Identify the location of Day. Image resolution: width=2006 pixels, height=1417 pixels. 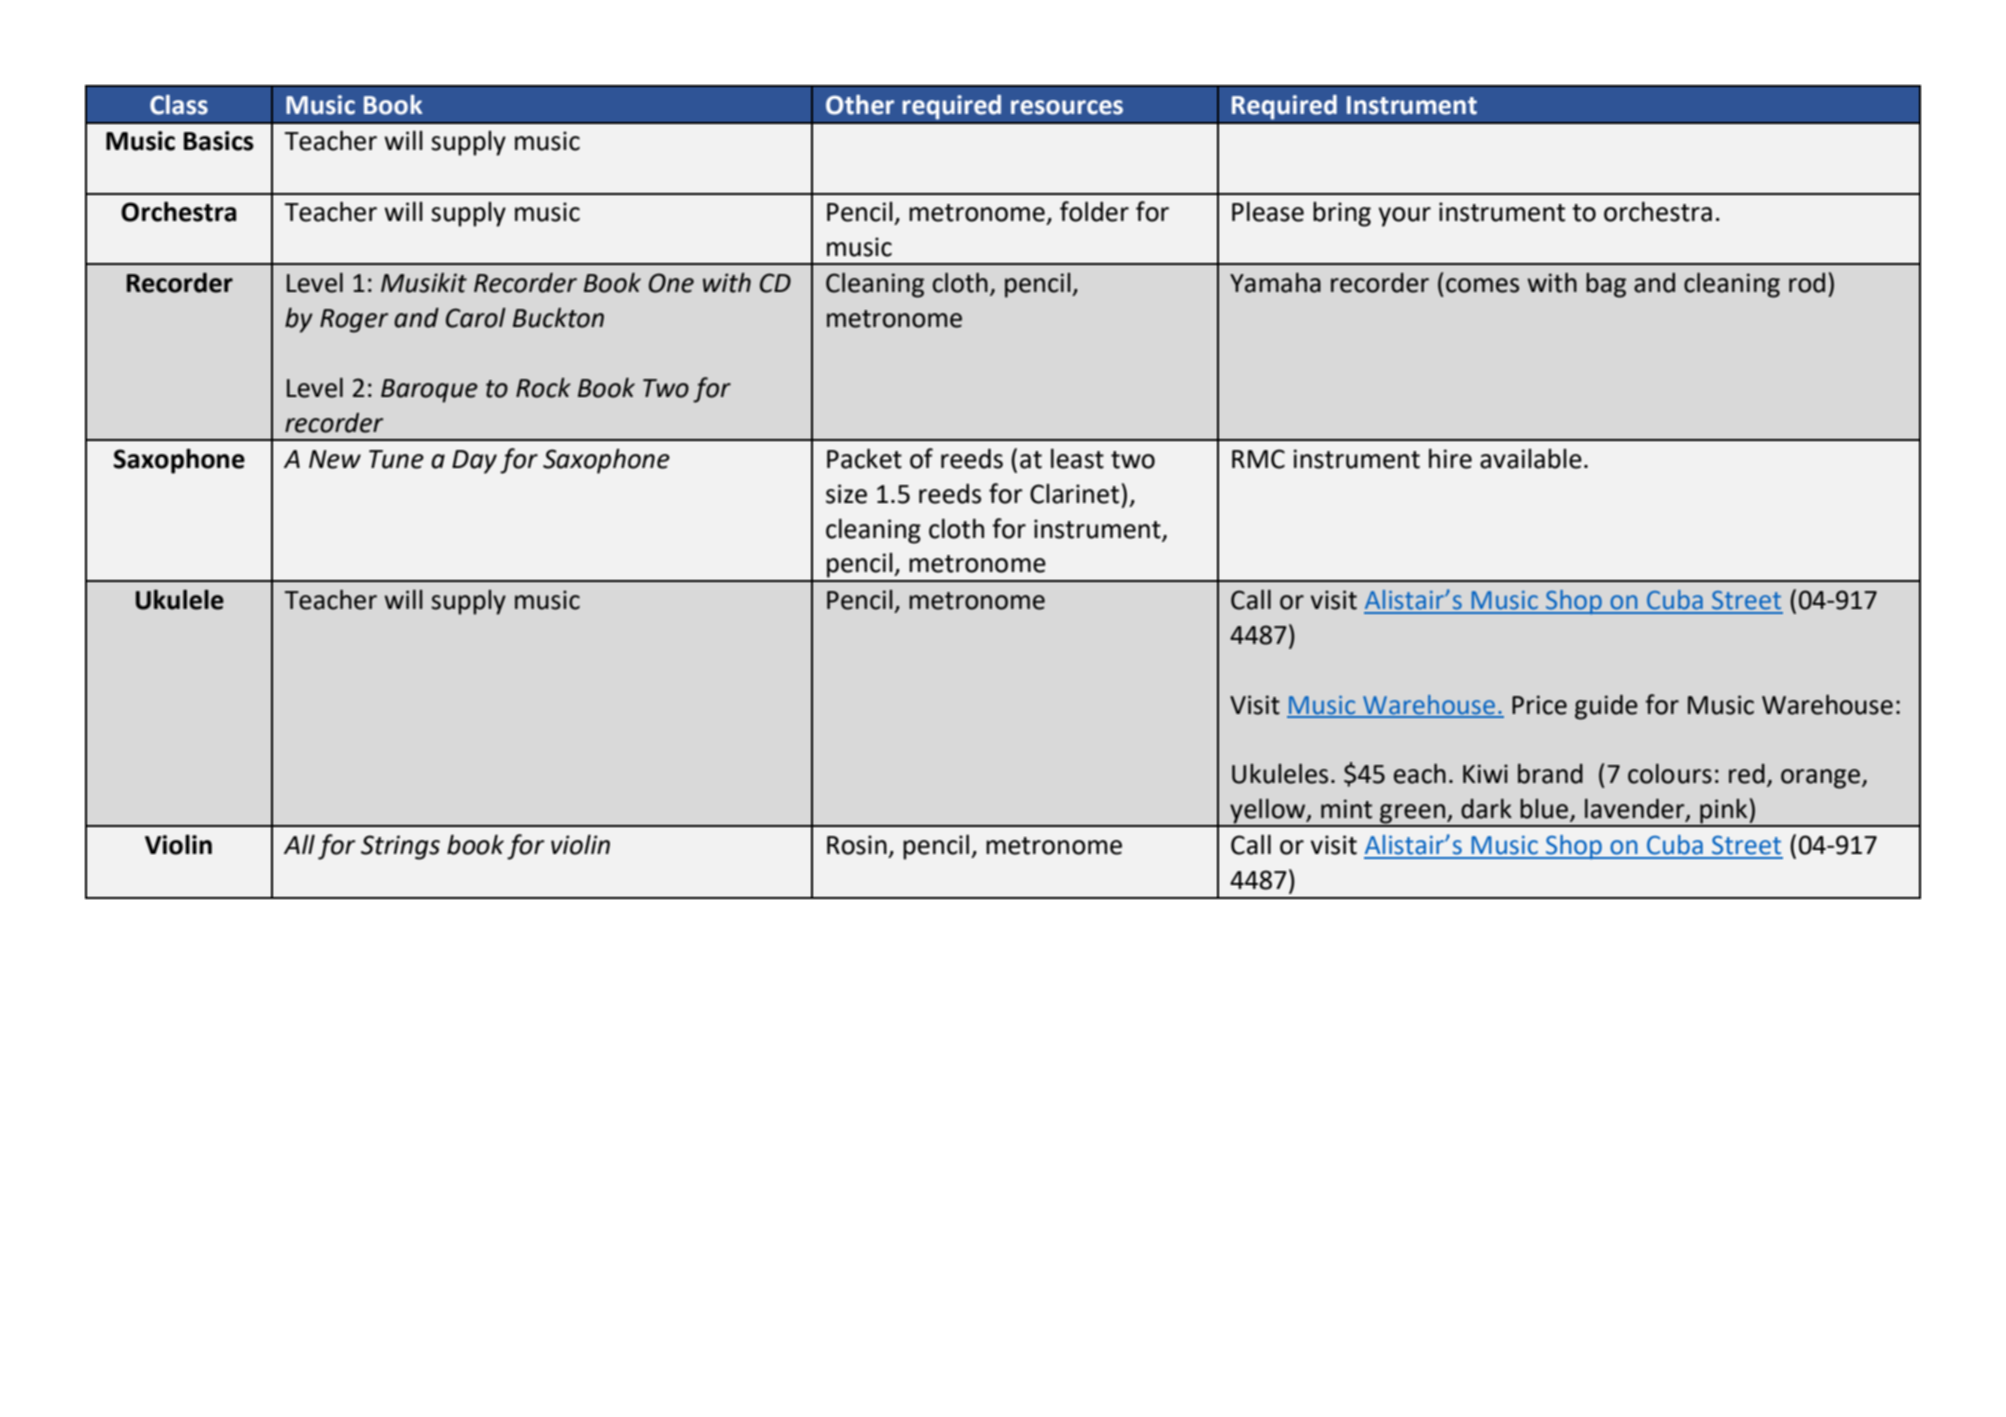
(474, 462).
